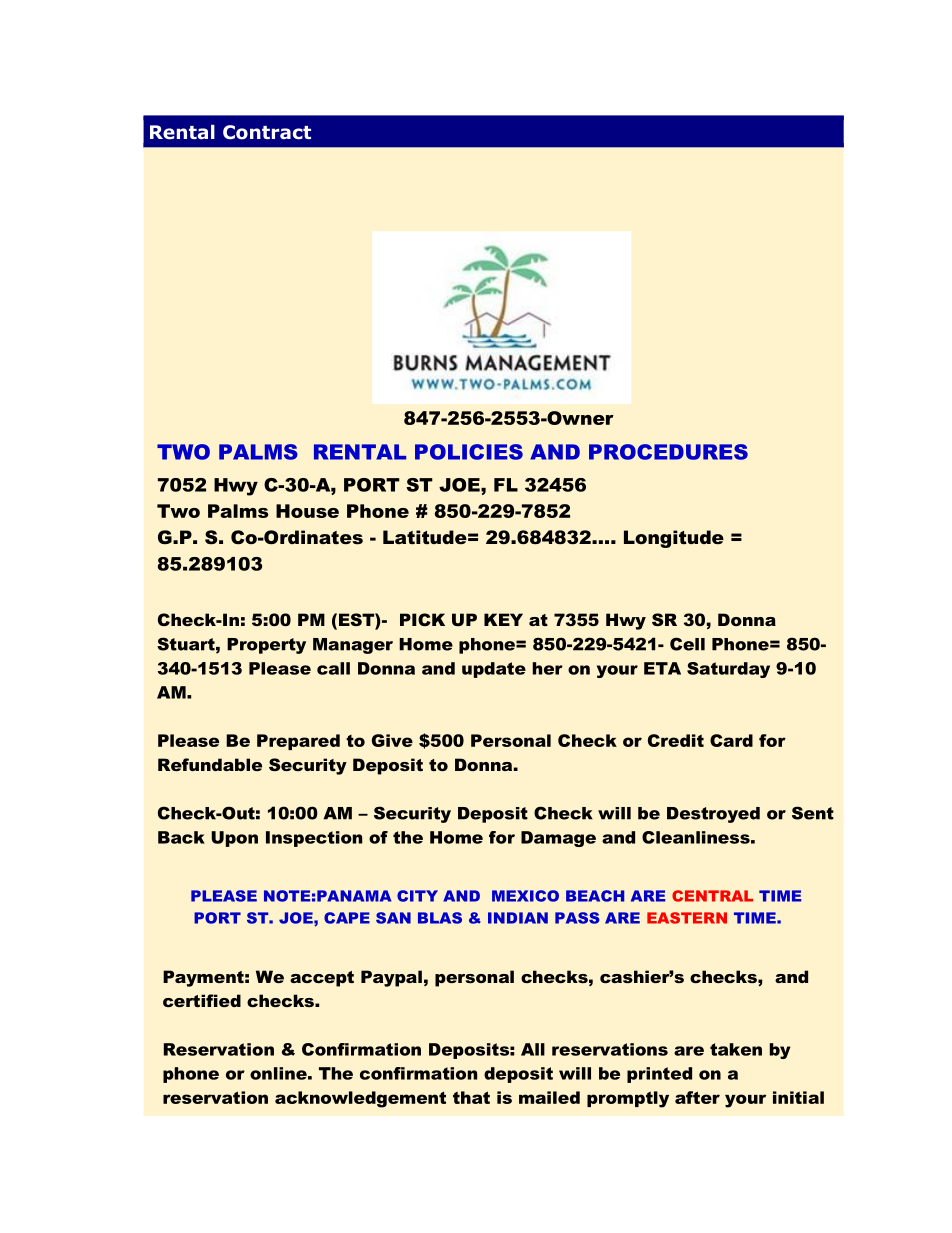 The width and height of the screenshot is (952, 1233). I want to click on Damage, so click(558, 839).
